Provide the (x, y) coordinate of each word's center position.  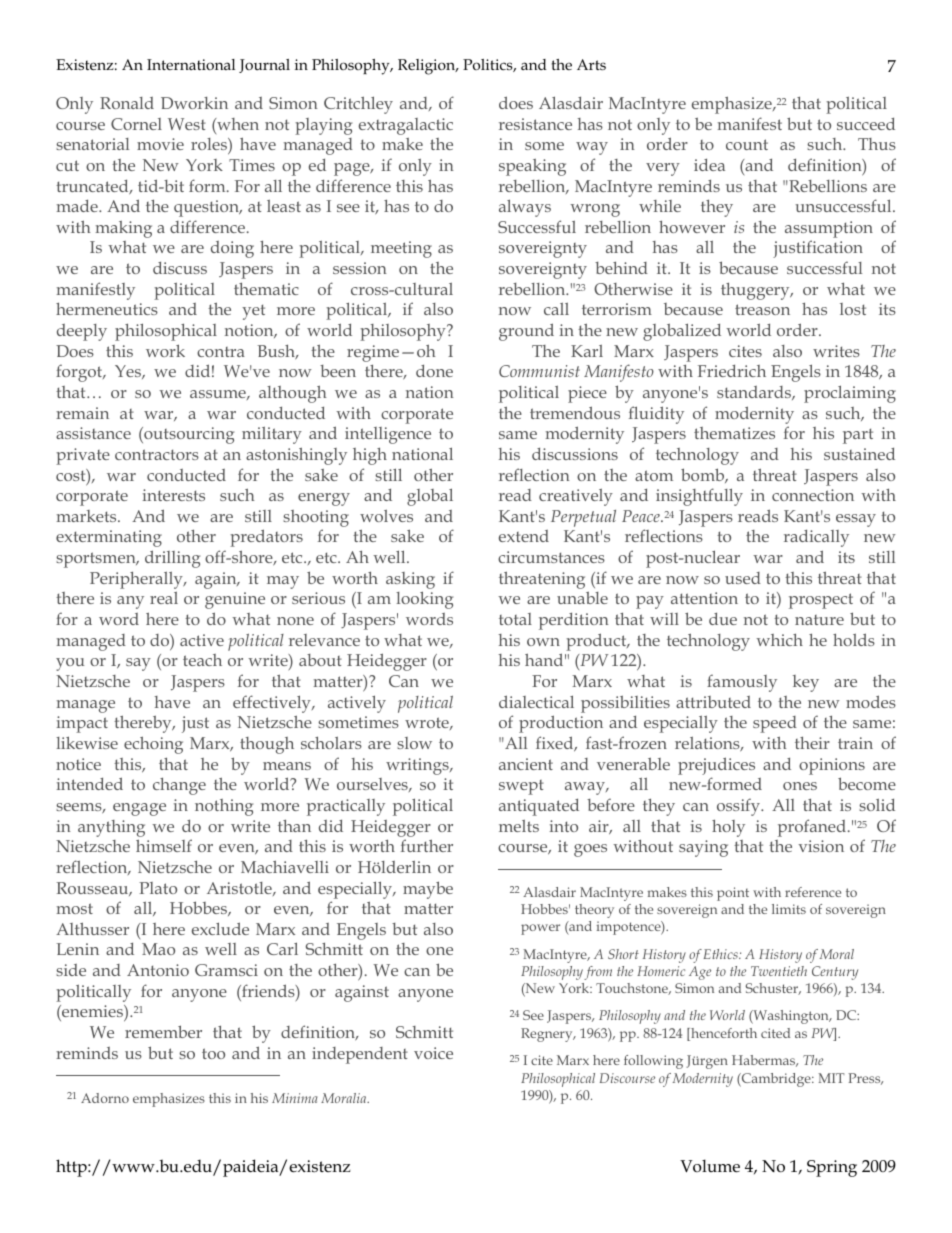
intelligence (388, 435)
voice (433, 1053)
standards (755, 393)
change (179, 786)
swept (521, 787)
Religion (428, 67)
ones (800, 786)
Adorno (105, 1098)
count (747, 144)
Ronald (127, 103)
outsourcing (188, 435)
